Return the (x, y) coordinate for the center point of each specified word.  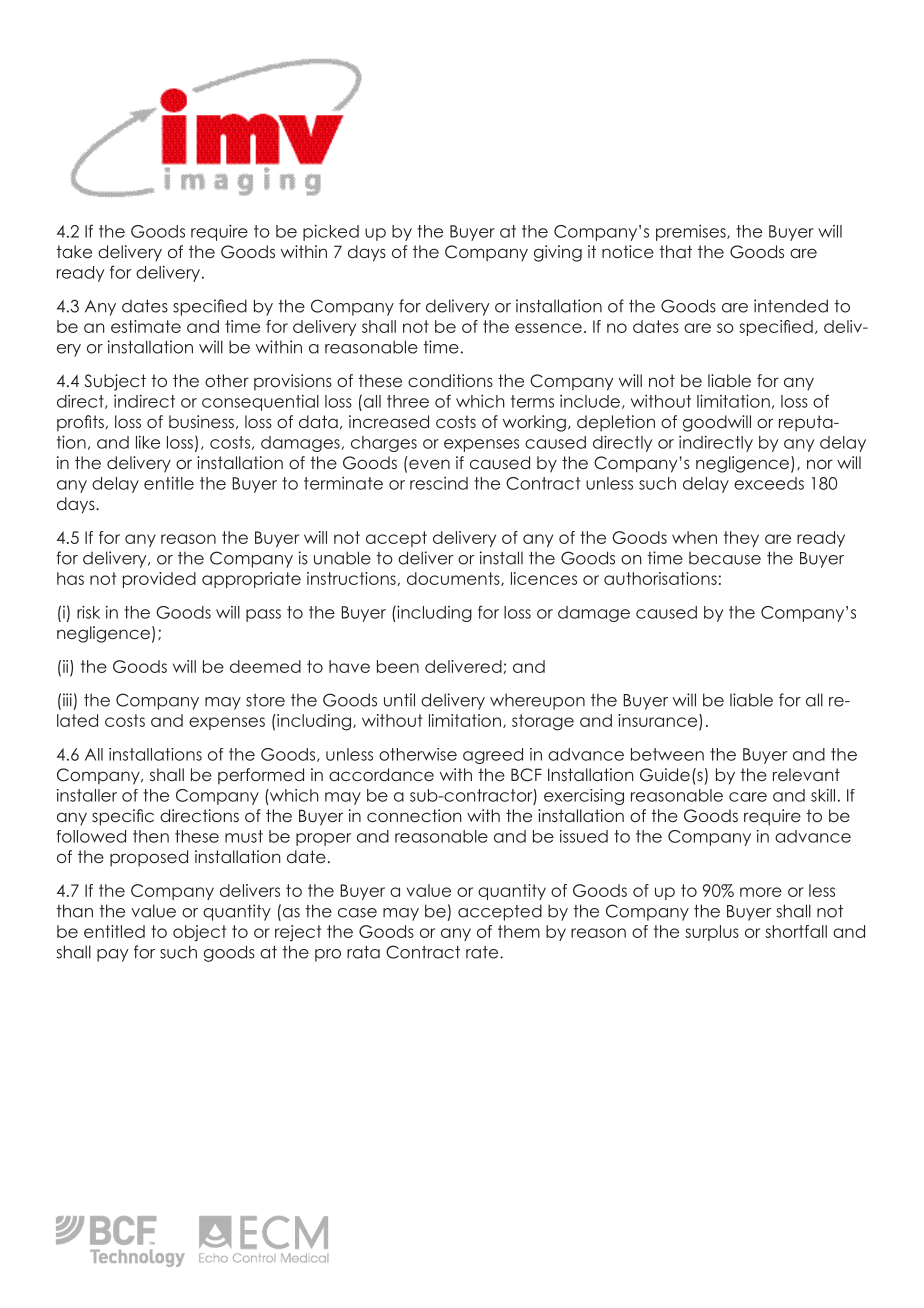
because (725, 558)
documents (454, 579)
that (675, 251)
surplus (712, 933)
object (200, 933)
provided (159, 580)
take (74, 251)
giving (558, 253)
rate (483, 952)
